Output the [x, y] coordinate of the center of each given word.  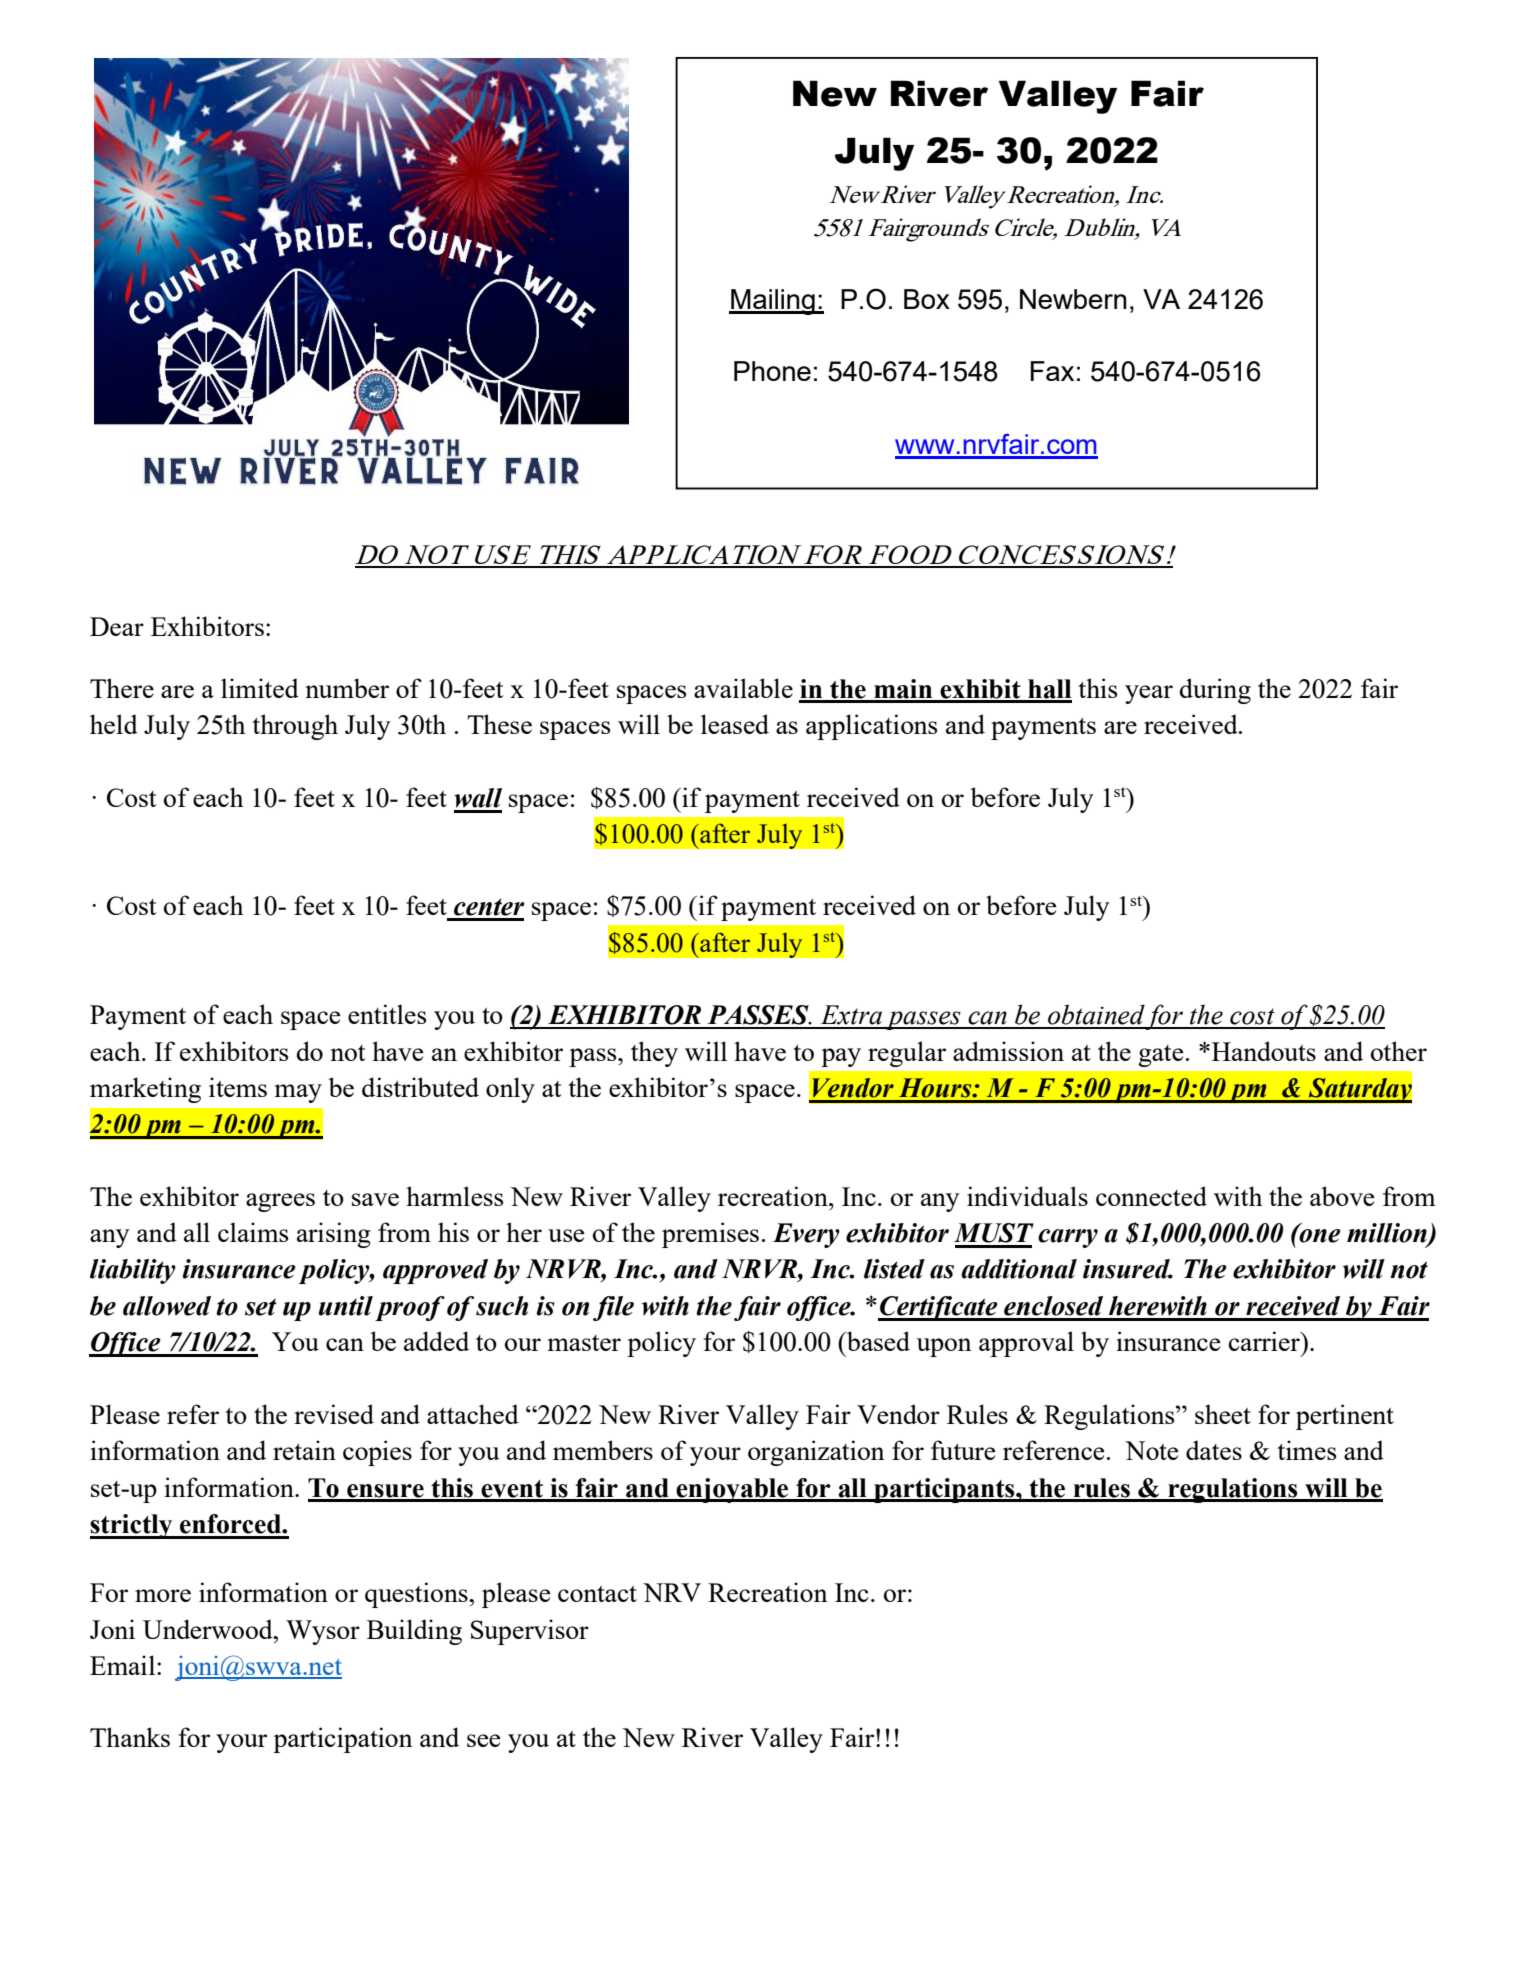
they [654, 1054]
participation [343, 1740]
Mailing [773, 302]
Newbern [1073, 299]
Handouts [1264, 1051]
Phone [772, 371]
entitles [387, 1014]
